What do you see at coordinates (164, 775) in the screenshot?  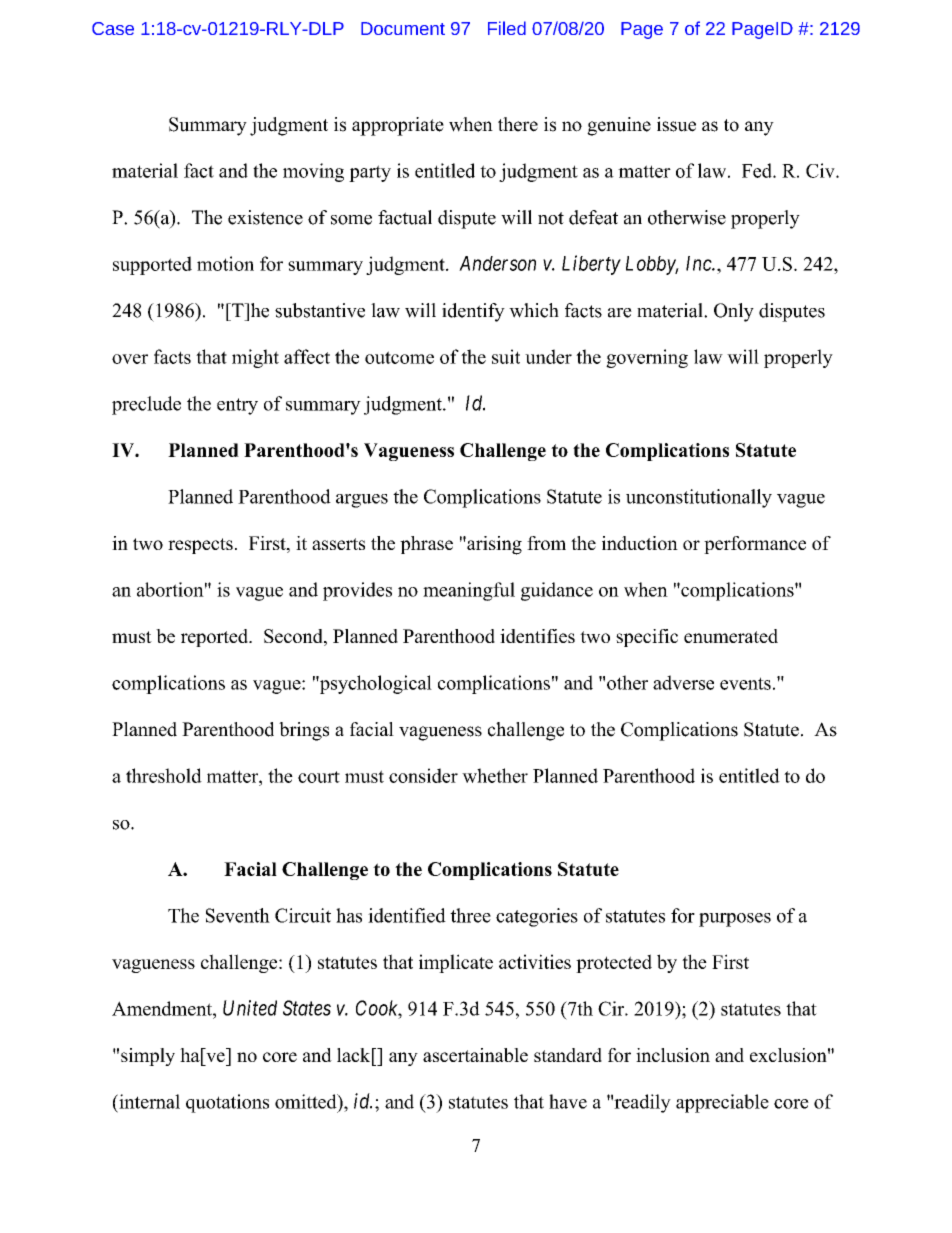 I see `threshold` at bounding box center [164, 775].
